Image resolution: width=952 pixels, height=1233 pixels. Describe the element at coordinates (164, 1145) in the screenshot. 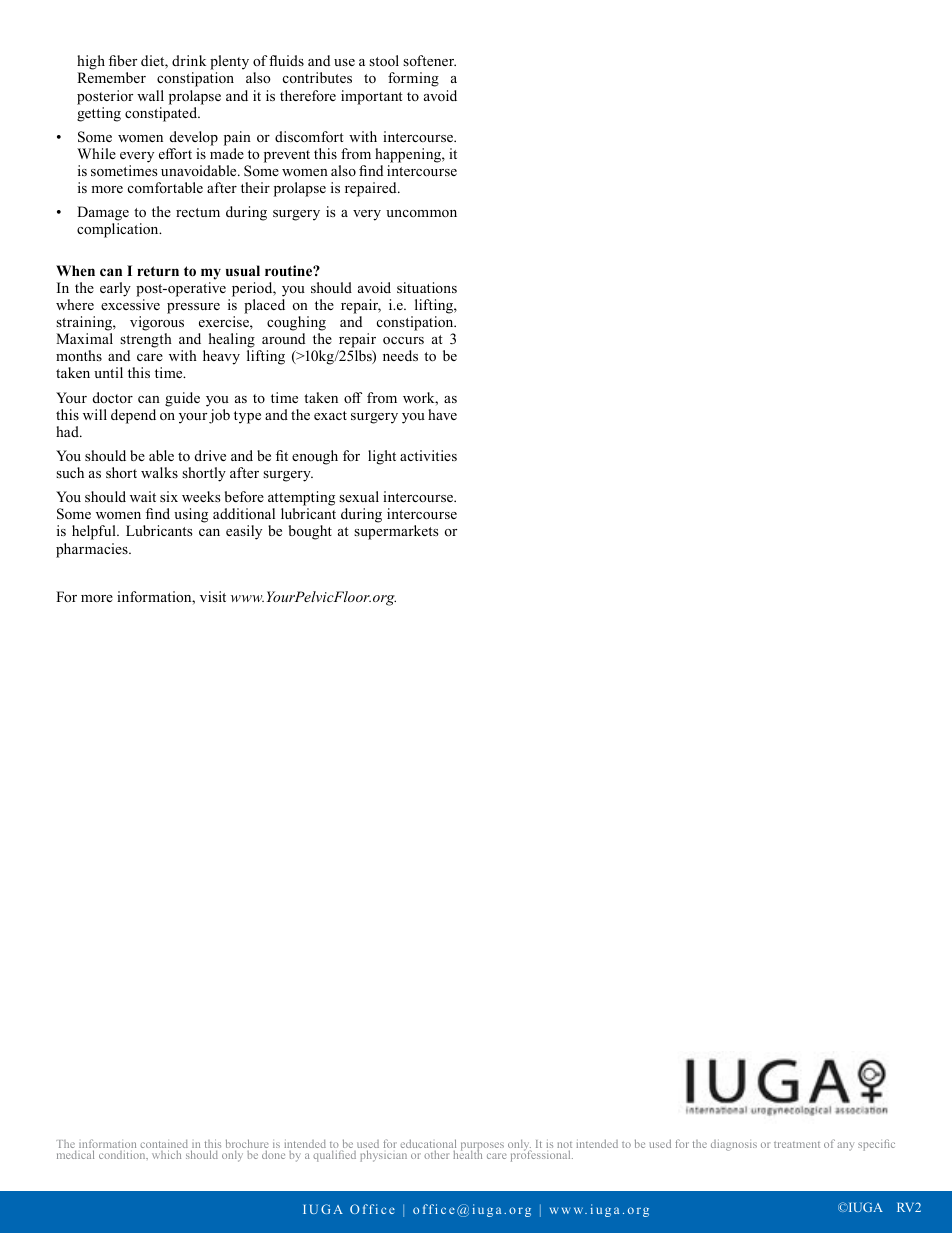

I see `contained` at that location.
